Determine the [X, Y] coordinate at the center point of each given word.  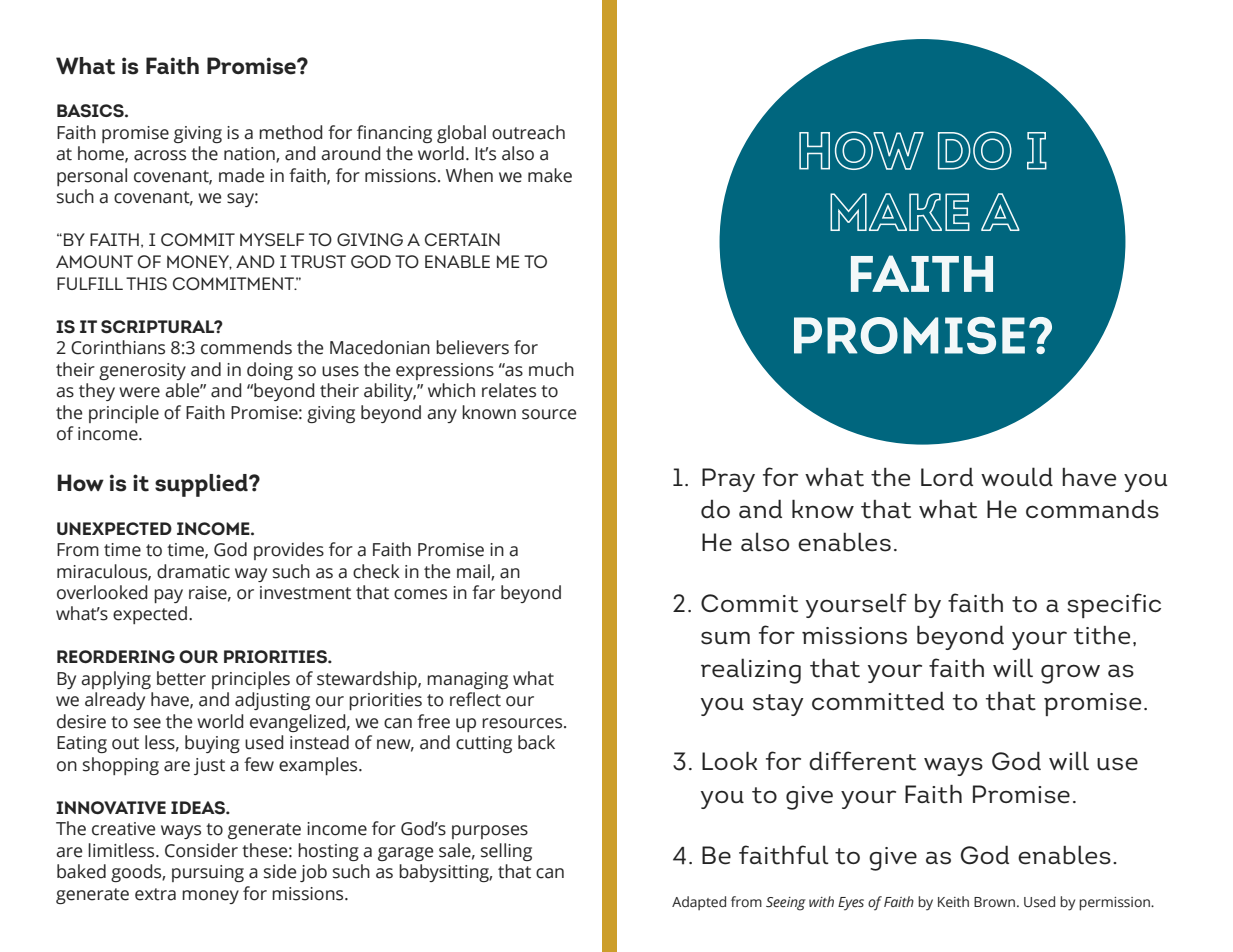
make [550, 175]
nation [250, 155]
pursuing [208, 873]
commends [246, 347]
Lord [947, 476]
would [1017, 476]
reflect [475, 699]
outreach [528, 132]
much [551, 369]
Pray [728, 480]
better [181, 678]
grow [1070, 674]
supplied [202, 485]
